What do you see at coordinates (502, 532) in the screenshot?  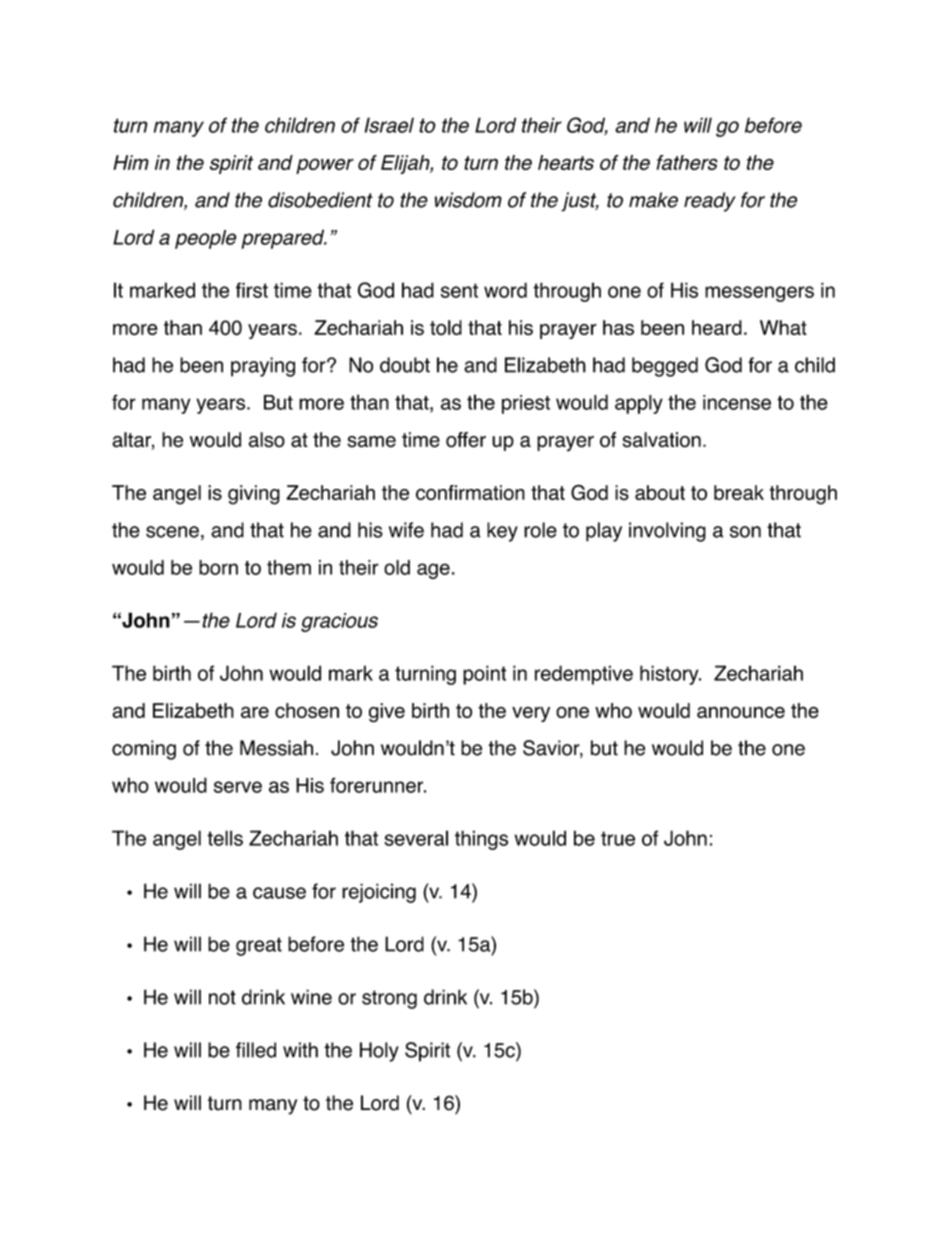 I see `key` at bounding box center [502, 532].
